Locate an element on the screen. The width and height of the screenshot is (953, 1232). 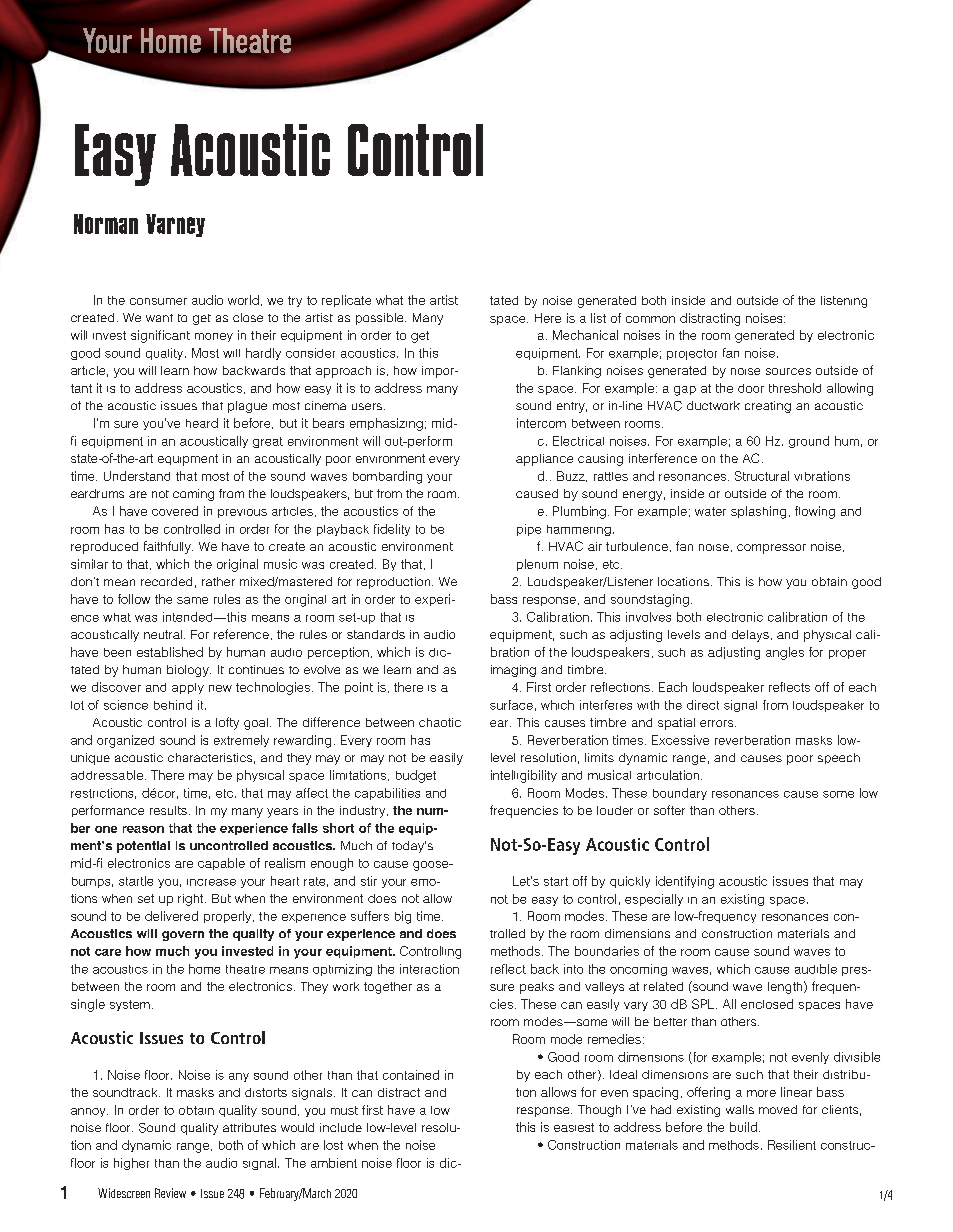
capabilities is located at coordinates (387, 794).
